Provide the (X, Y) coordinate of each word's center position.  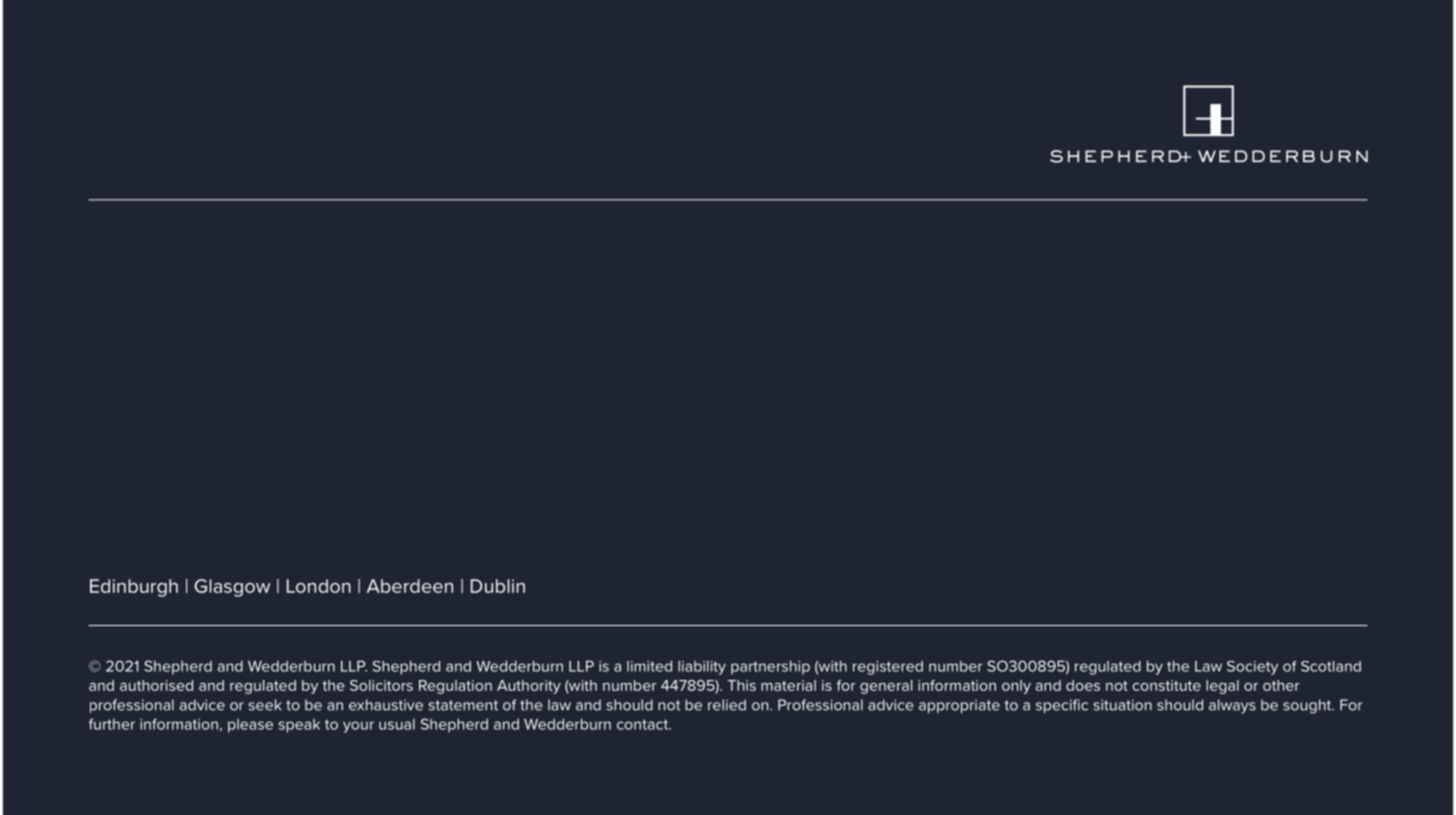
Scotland (1331, 666)
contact (643, 724)
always (1232, 706)
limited (649, 666)
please (250, 726)
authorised (156, 685)
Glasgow (232, 588)
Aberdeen (410, 586)
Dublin (498, 586)
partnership (770, 667)
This (741, 685)
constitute (1167, 685)
